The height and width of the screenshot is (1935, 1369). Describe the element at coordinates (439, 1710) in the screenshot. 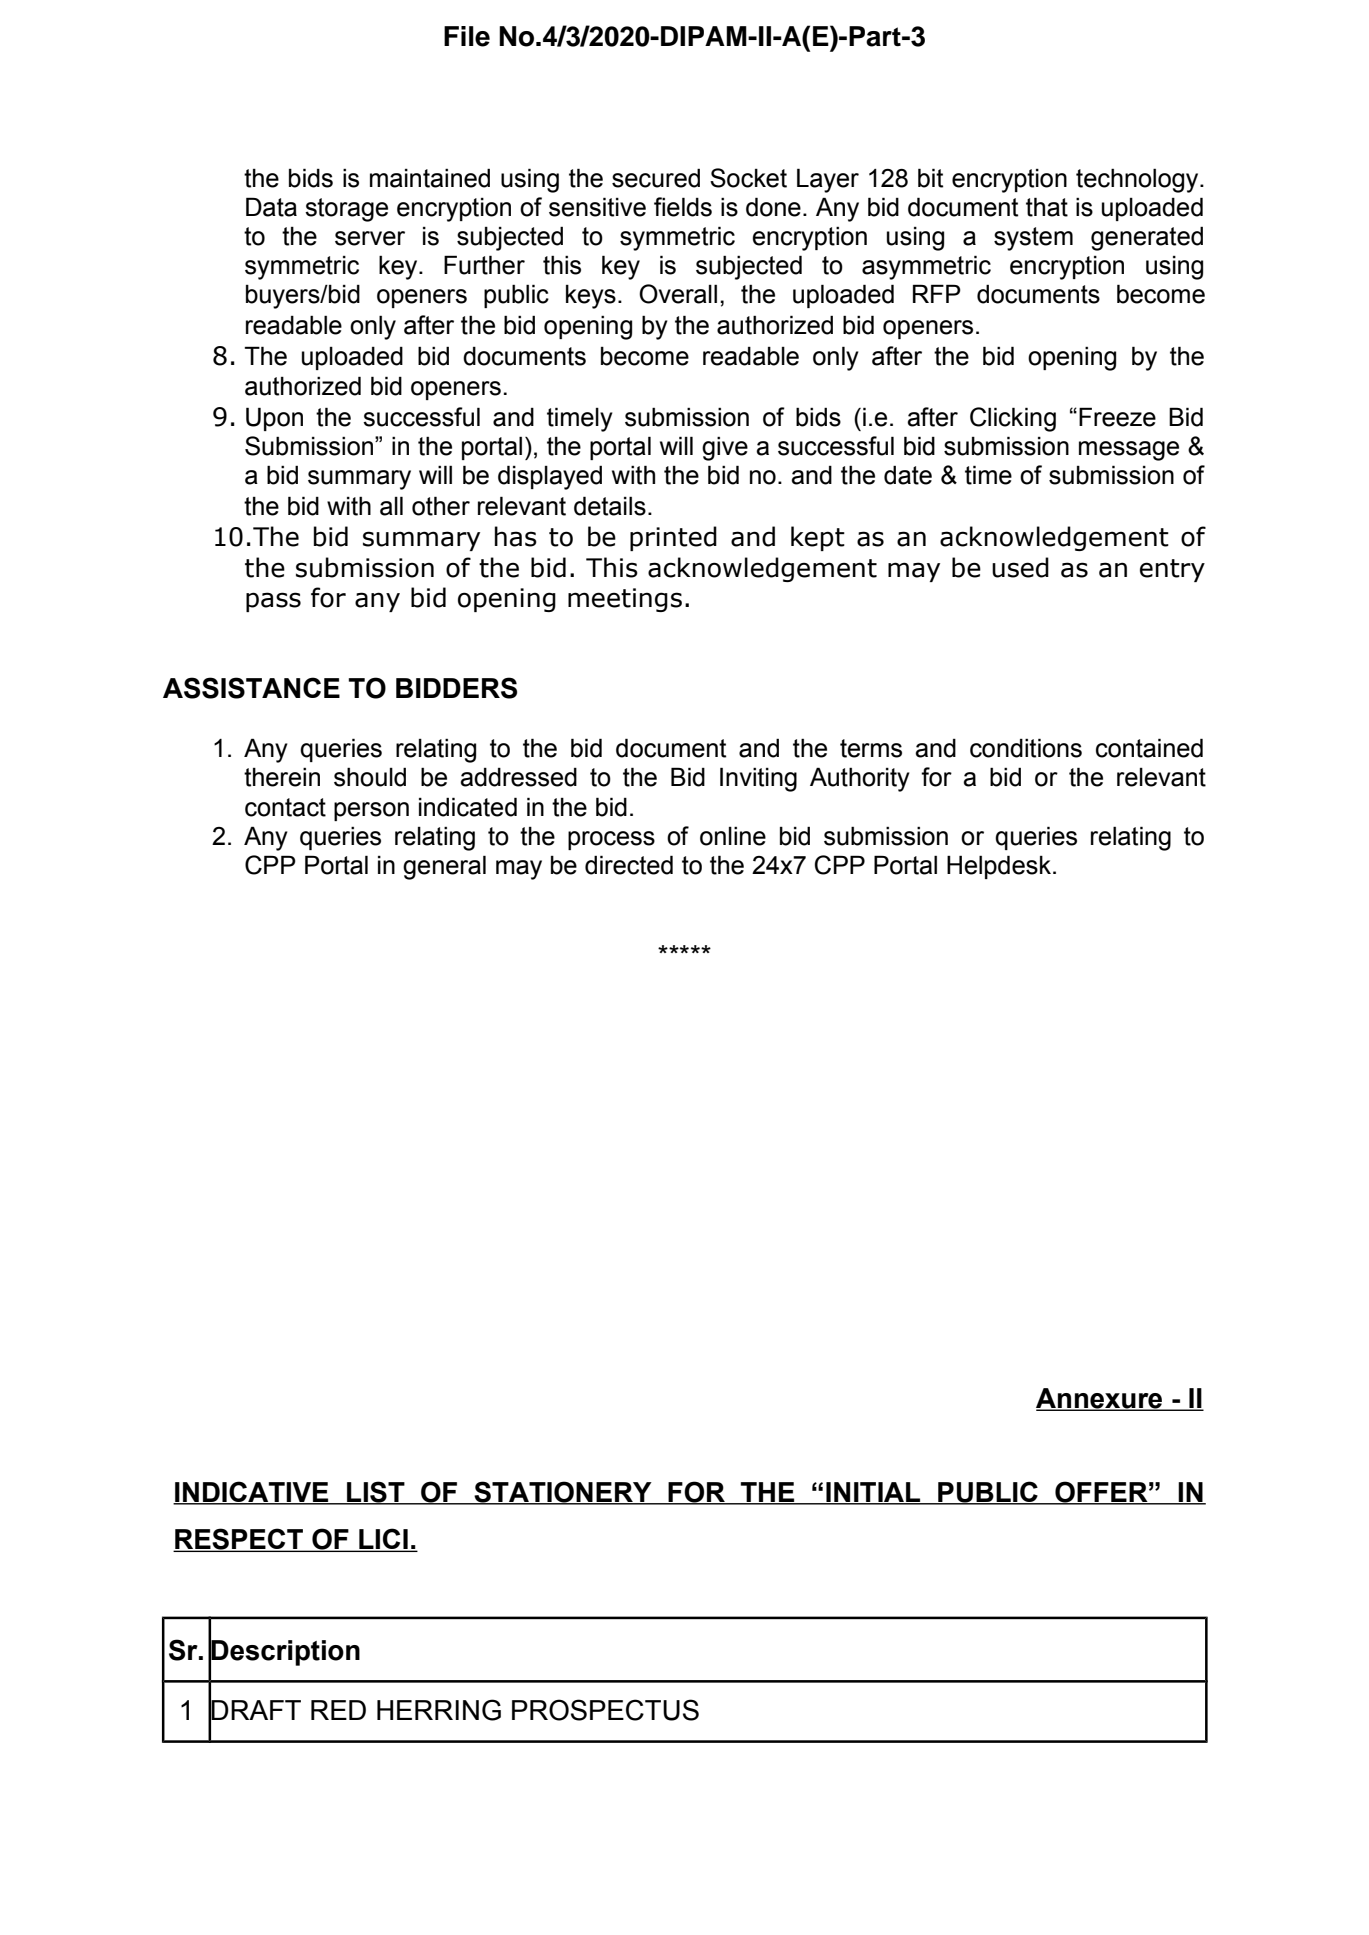

I see `HERRING` at that location.
